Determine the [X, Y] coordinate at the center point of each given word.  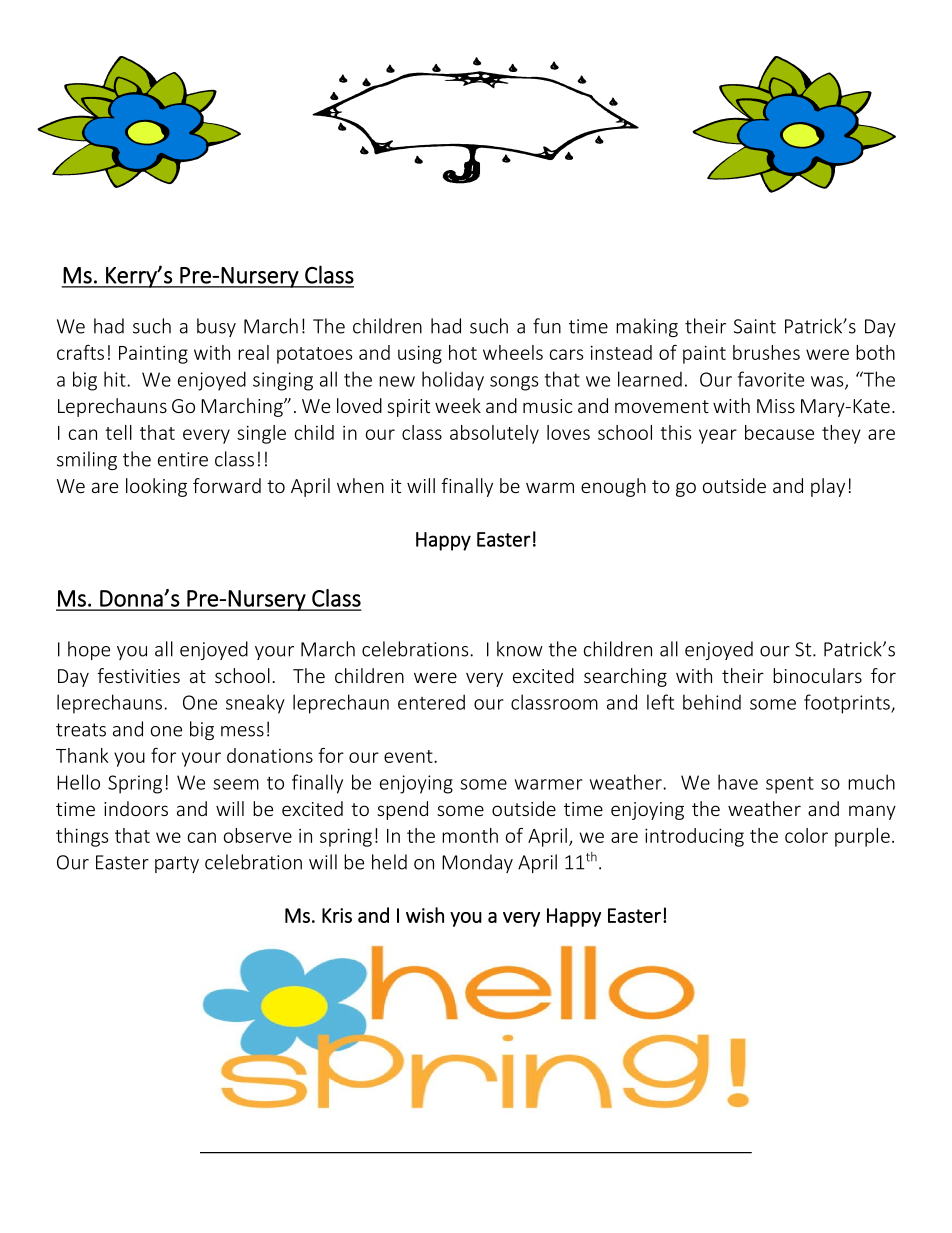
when [360, 485]
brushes [766, 352]
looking [156, 487]
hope [89, 650]
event [409, 756]
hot [463, 352]
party [177, 864]
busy [216, 327]
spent [790, 785]
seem [236, 784]
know [520, 649]
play [828, 487]
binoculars [817, 675]
